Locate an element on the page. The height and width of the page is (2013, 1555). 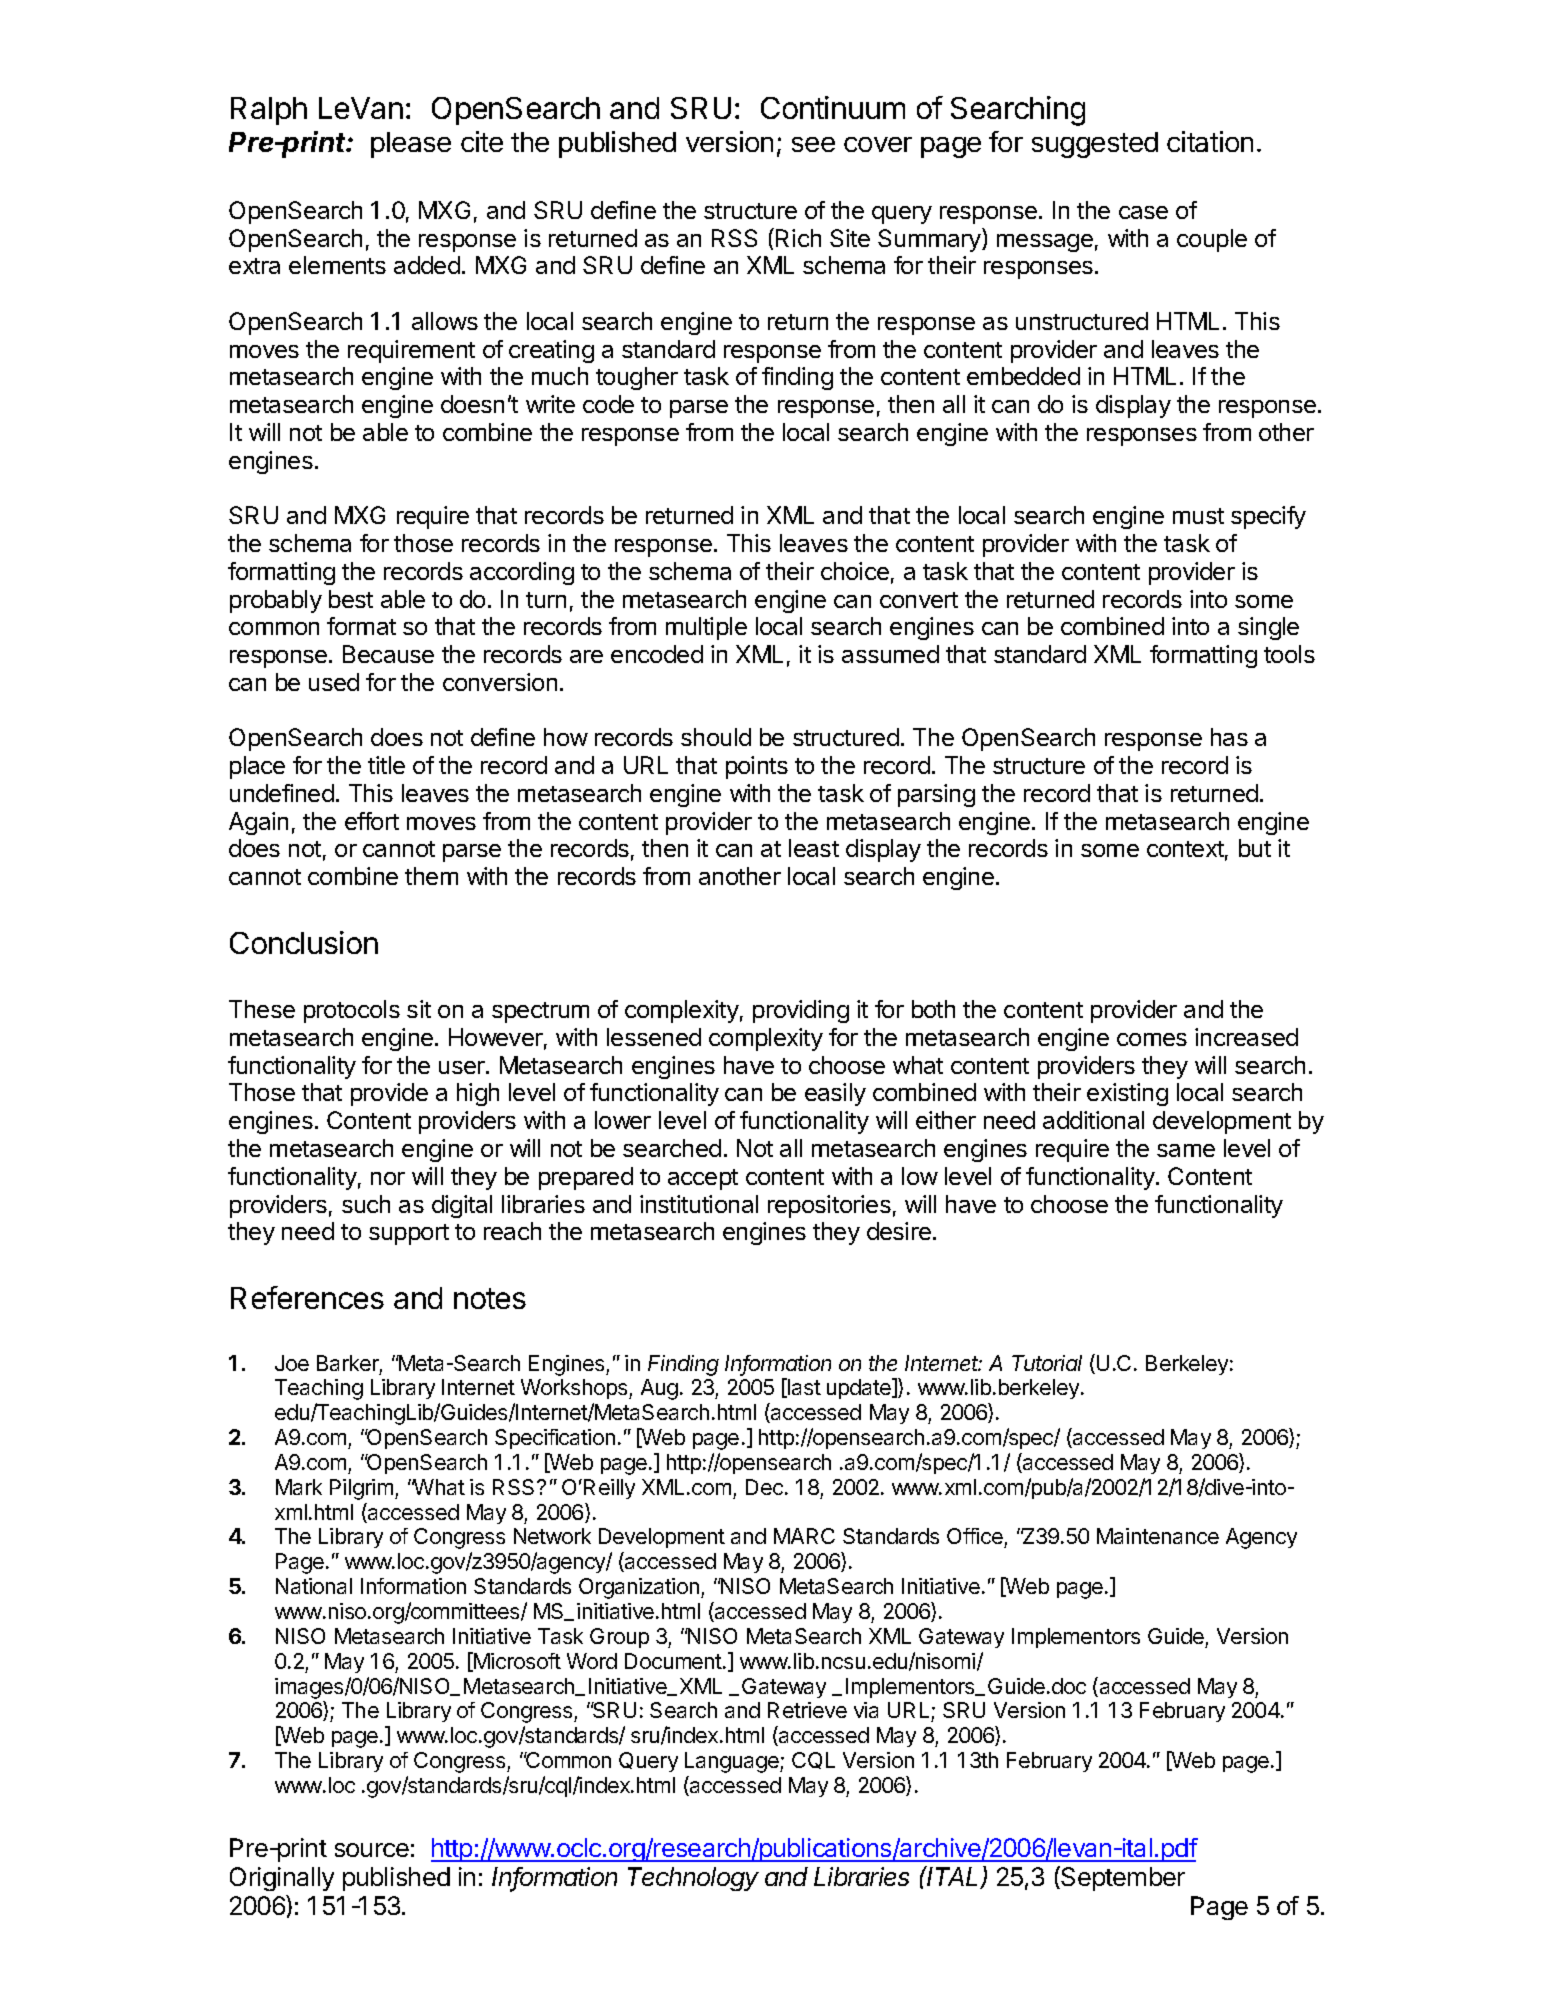
September is located at coordinates (1122, 1878).
